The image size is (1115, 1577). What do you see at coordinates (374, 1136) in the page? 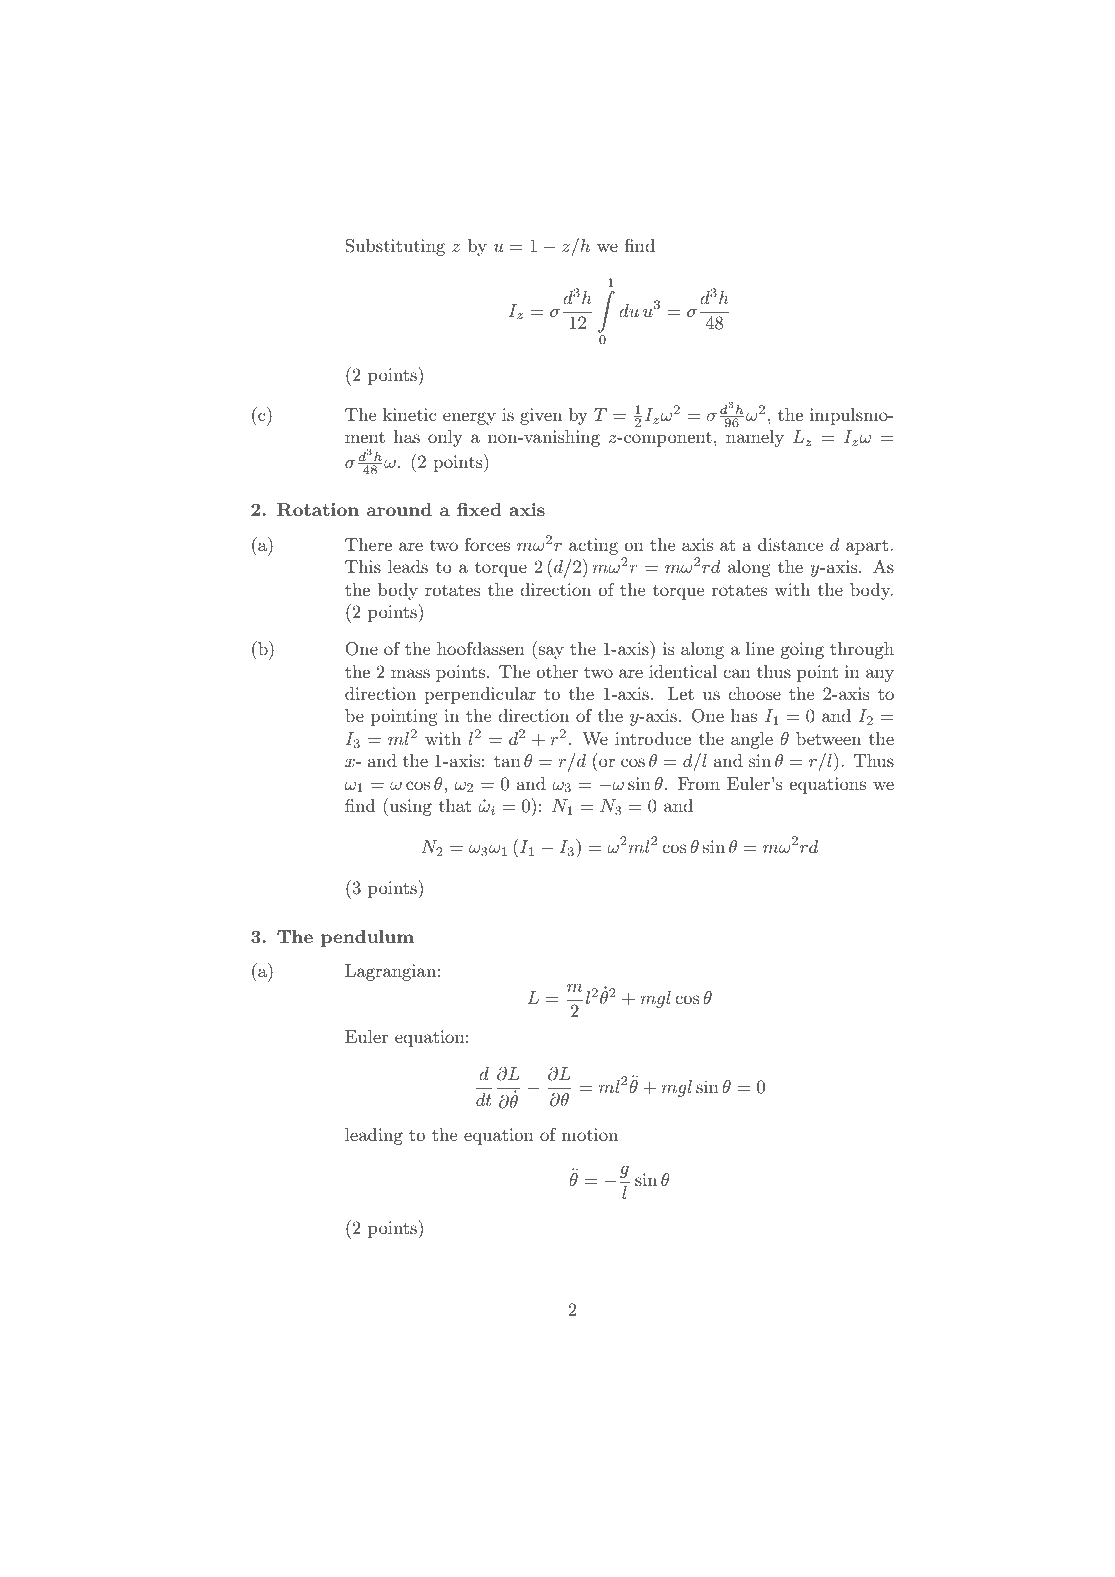
I see `leading` at bounding box center [374, 1136].
